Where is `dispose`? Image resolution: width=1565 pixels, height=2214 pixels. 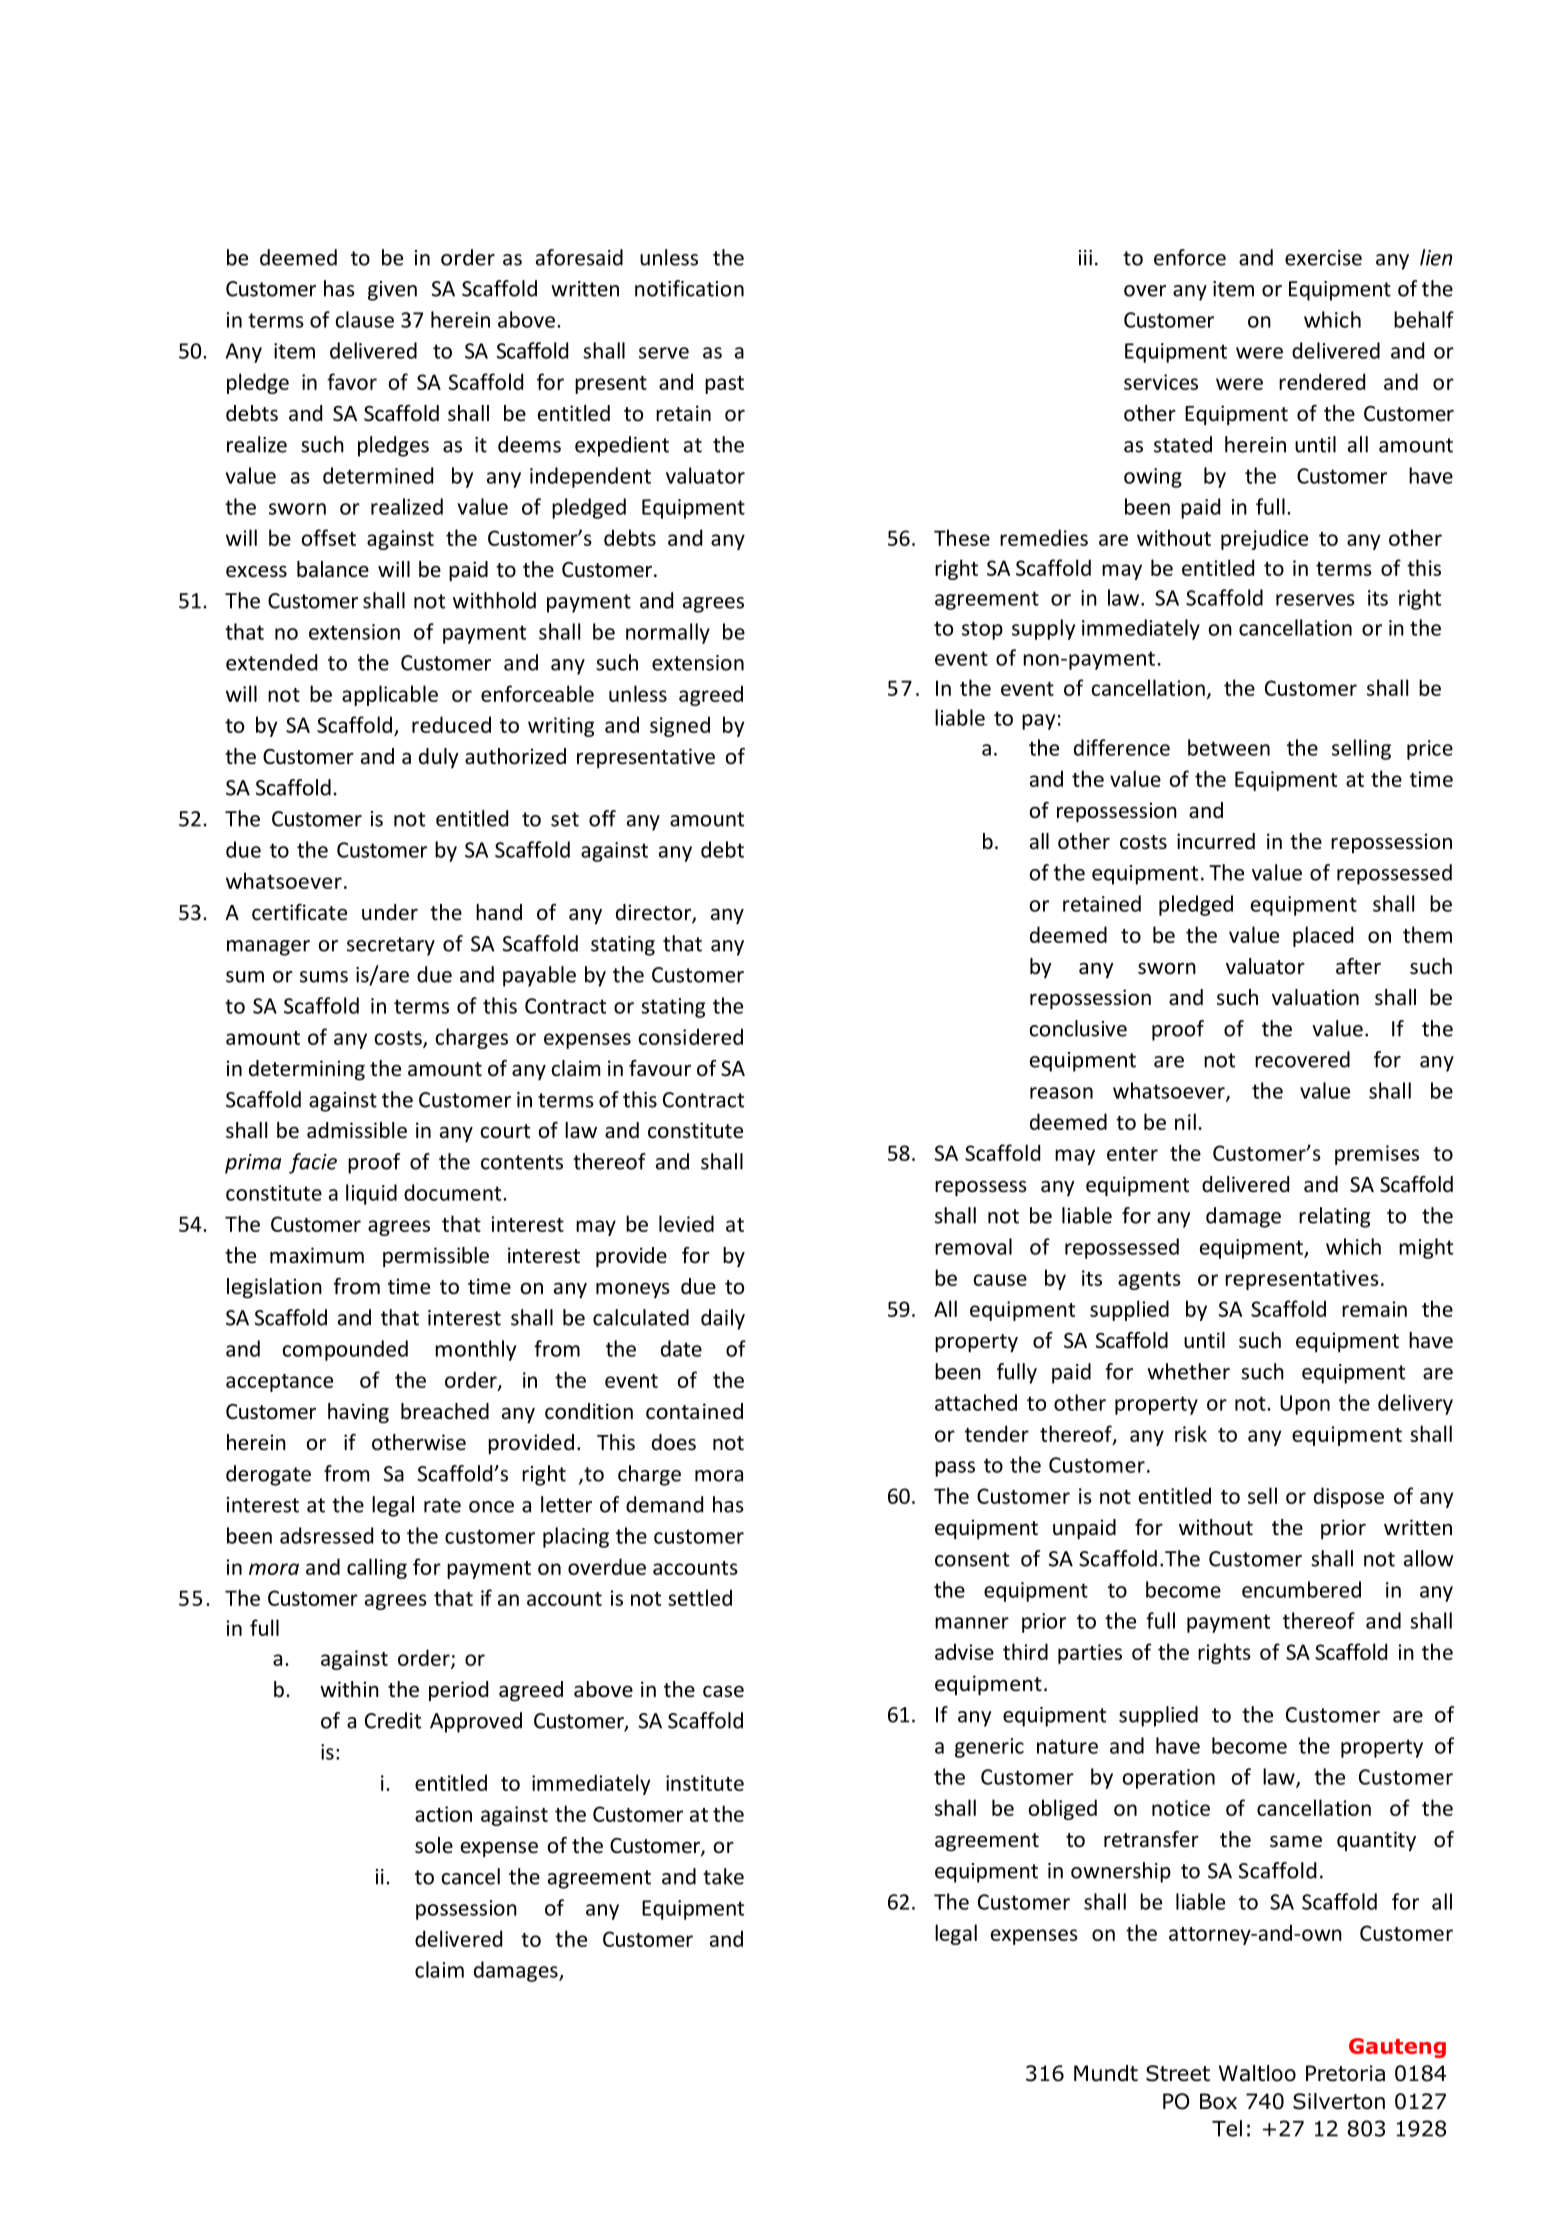
dispose is located at coordinates (1349, 1497).
